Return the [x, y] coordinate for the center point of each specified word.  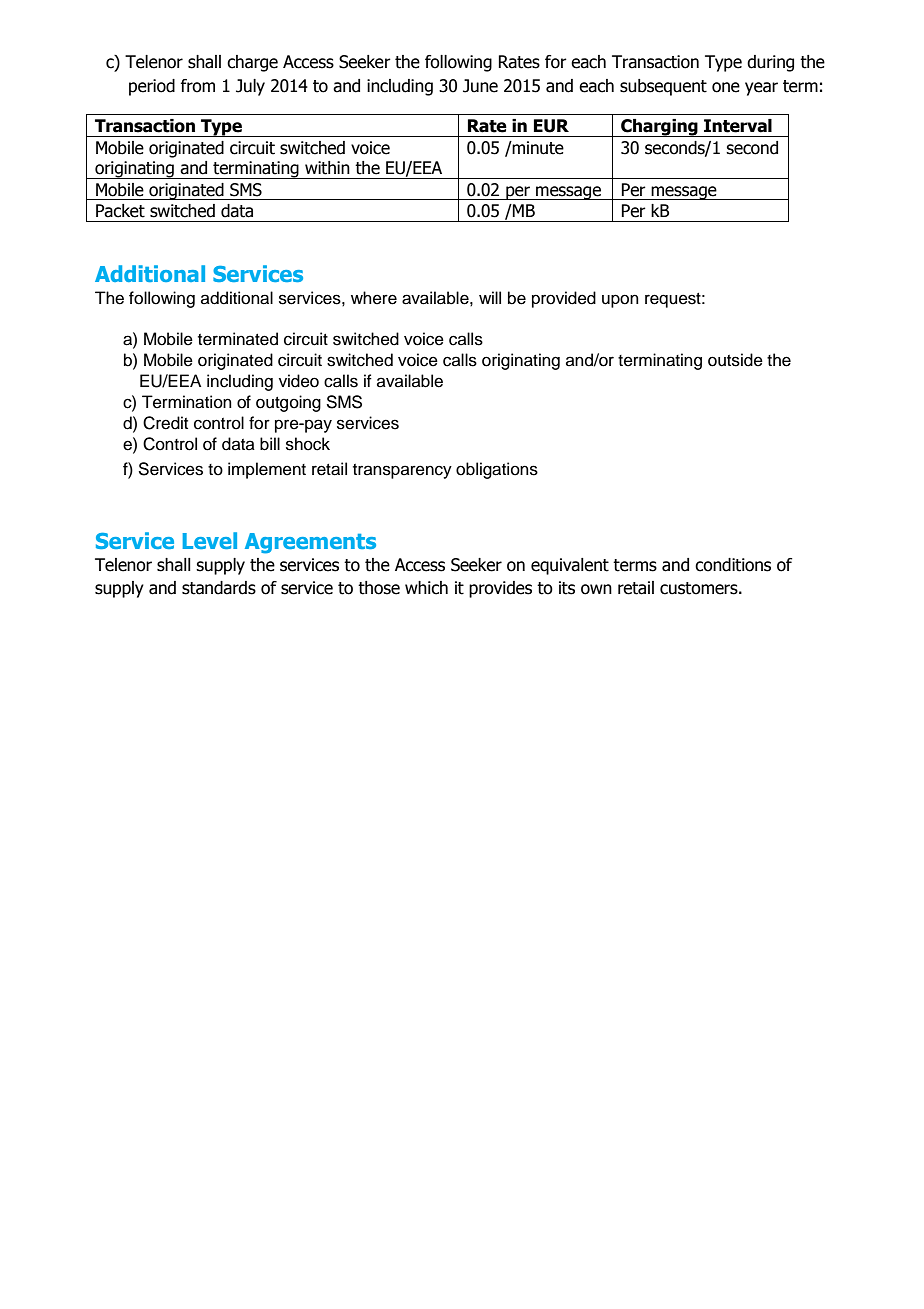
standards [219, 588]
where [374, 298]
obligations [497, 470]
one [726, 87]
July [250, 87]
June [480, 86]
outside [735, 360]
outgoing [288, 403]
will [490, 297]
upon [620, 301]
